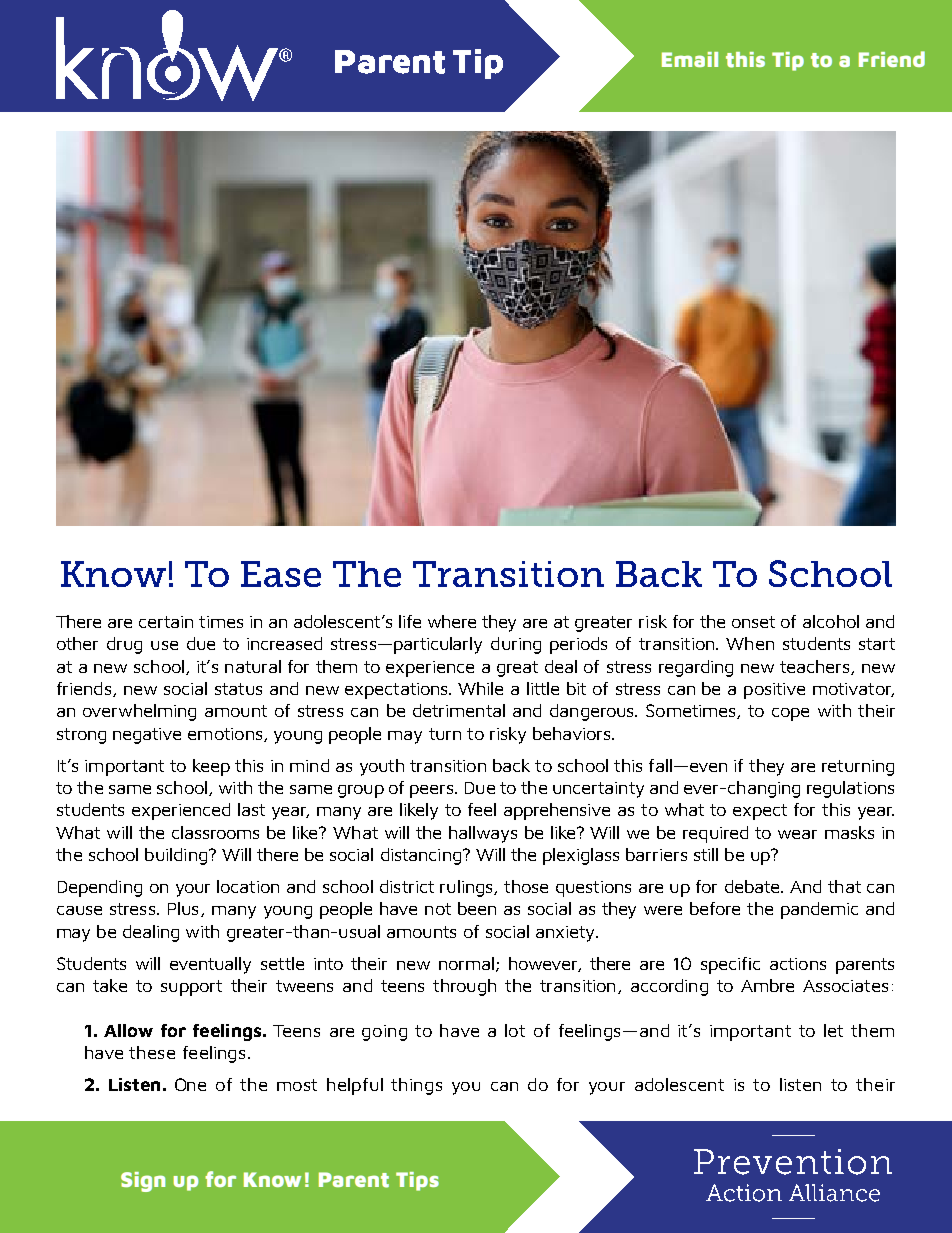 The width and height of the document is (952, 1233). Describe the element at coordinates (124, 645) in the document. I see `drug` at that location.
